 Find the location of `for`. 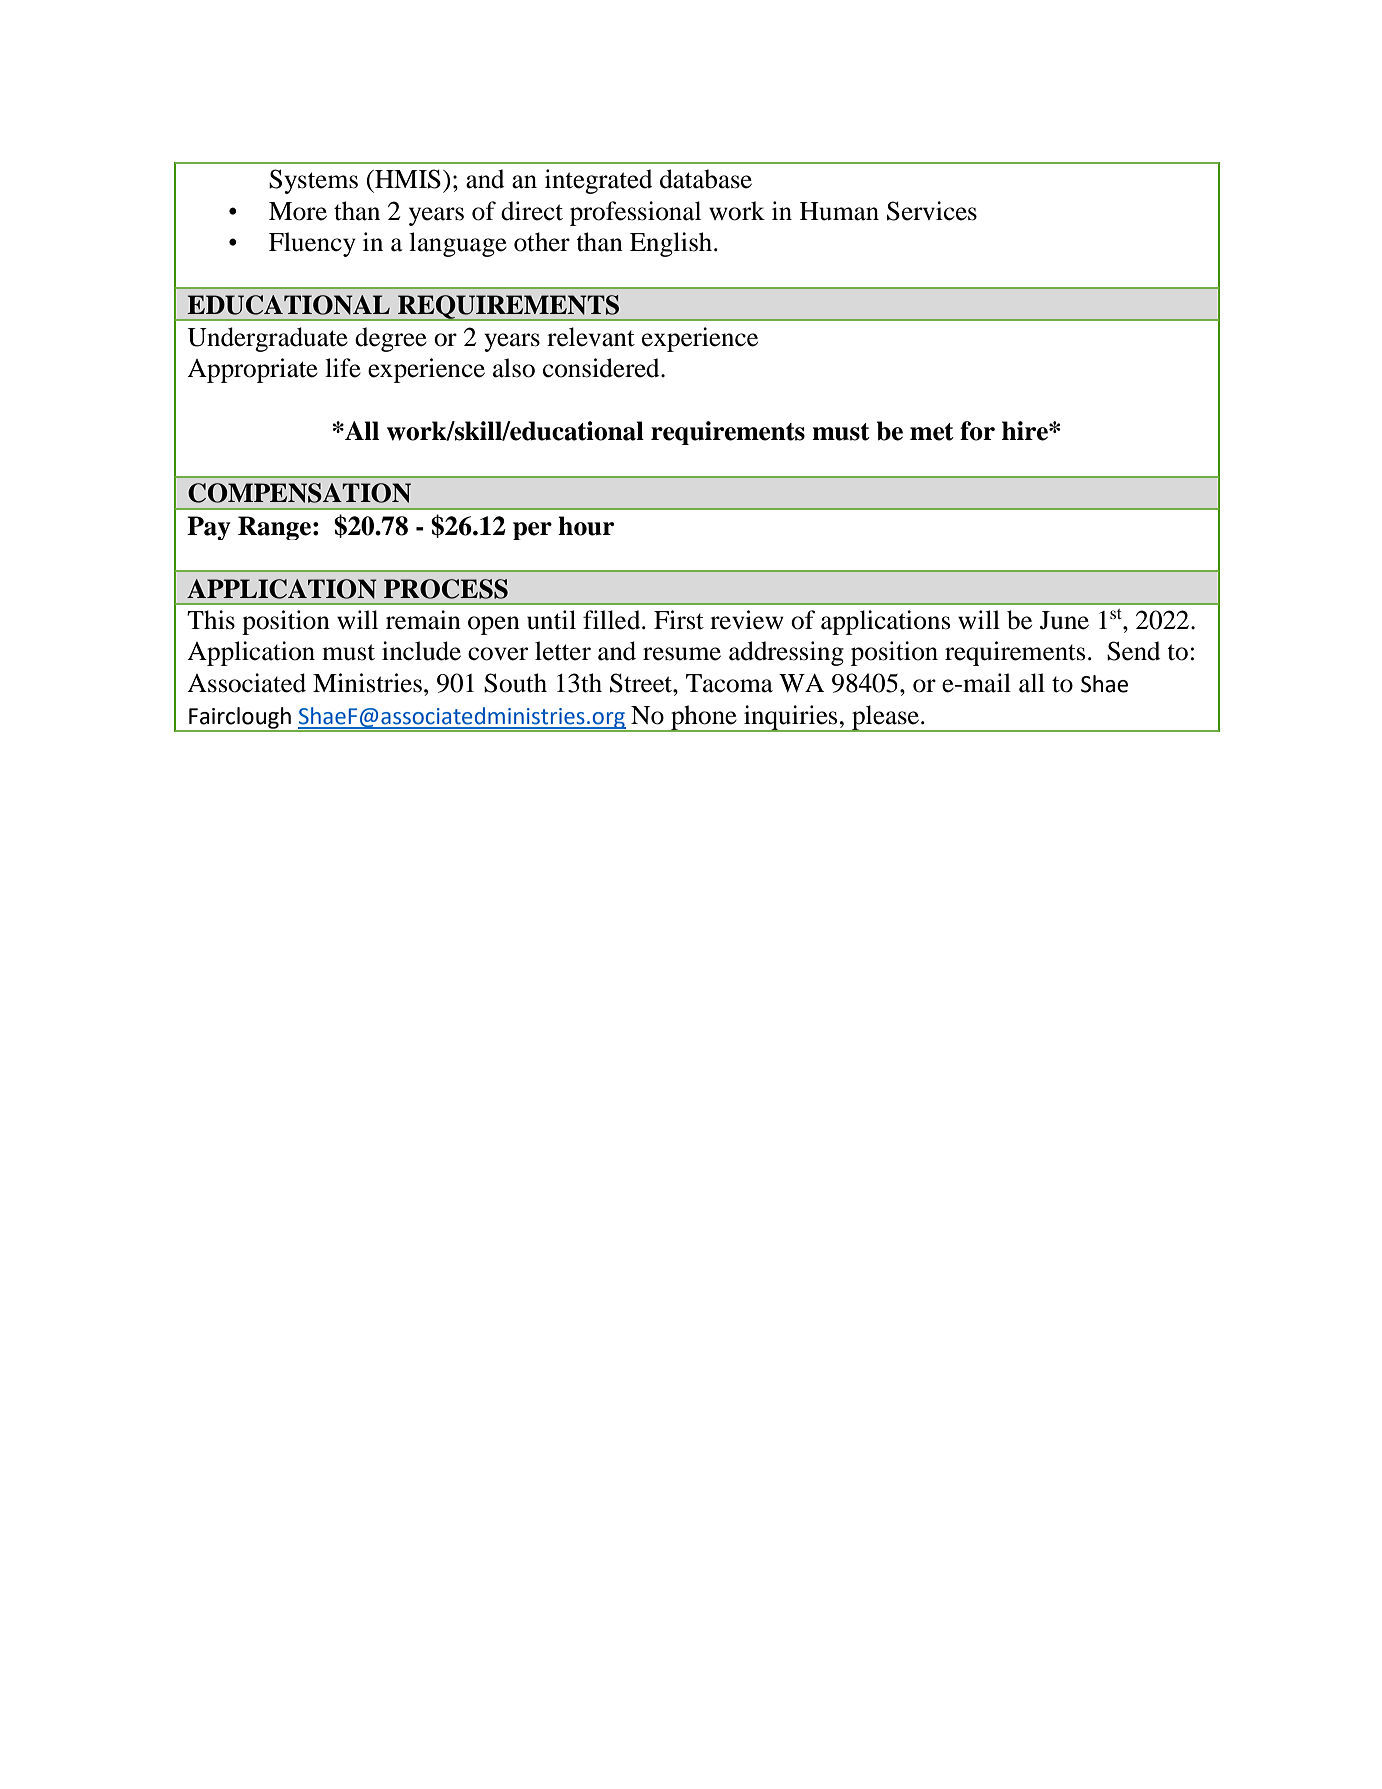

for is located at coordinates (977, 431).
